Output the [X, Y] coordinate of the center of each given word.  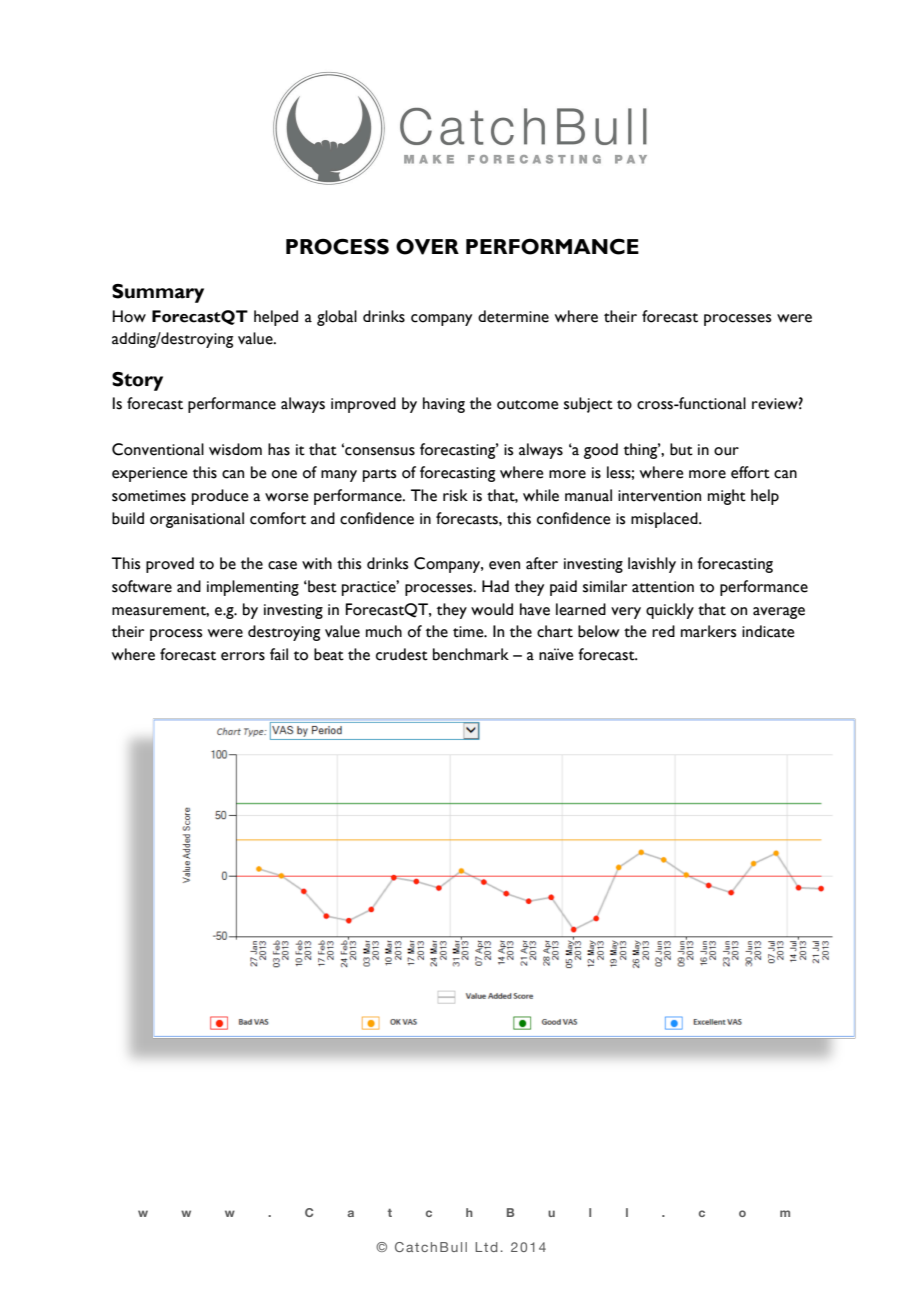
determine [513, 316]
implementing [253, 588]
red [663, 631]
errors [243, 656]
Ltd [486, 1247]
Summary [158, 293]
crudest [402, 654]
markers [708, 631]
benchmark [471, 654]
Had [495, 586]
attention [663, 587]
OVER [427, 246]
